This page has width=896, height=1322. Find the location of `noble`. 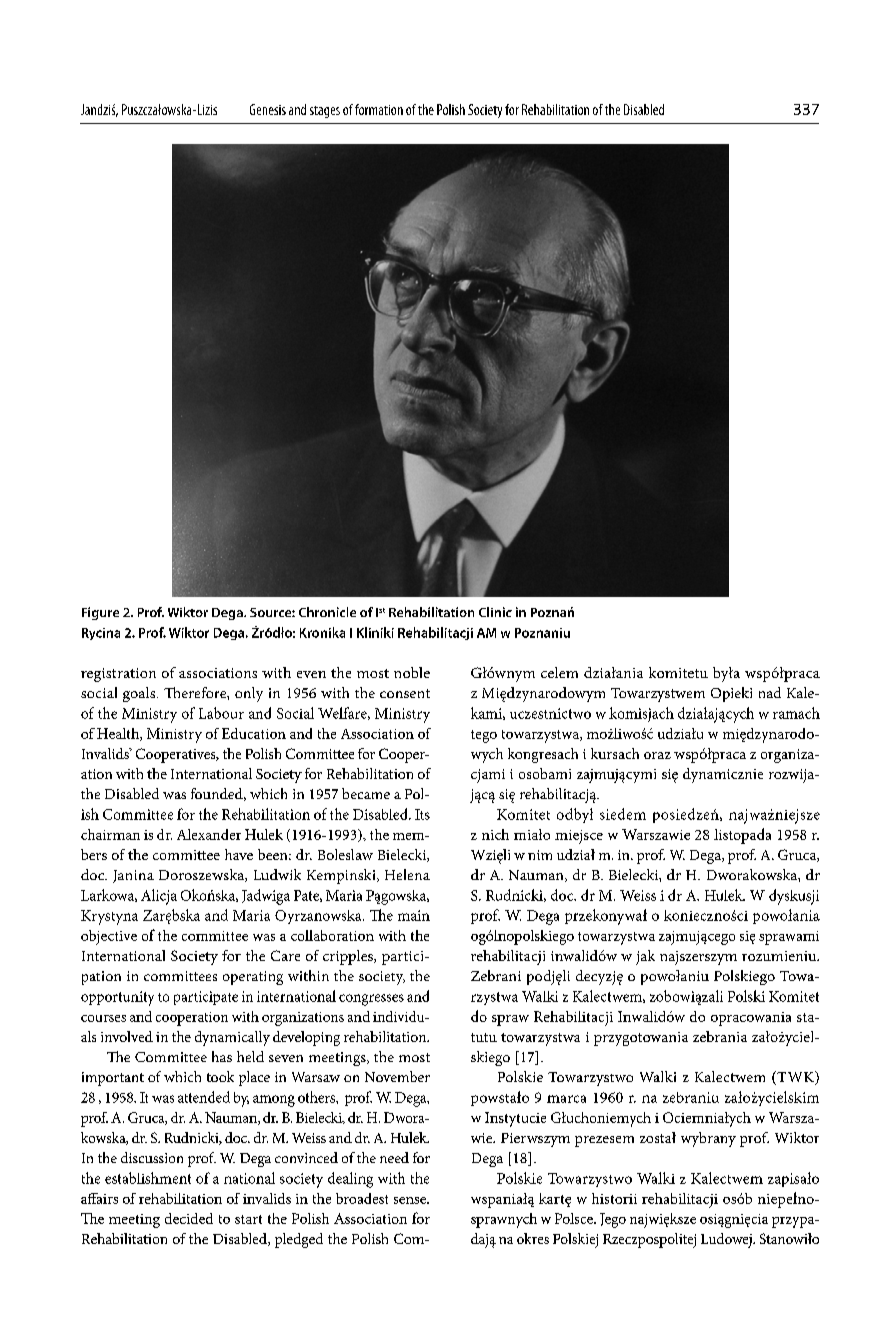

noble is located at coordinates (412, 672).
